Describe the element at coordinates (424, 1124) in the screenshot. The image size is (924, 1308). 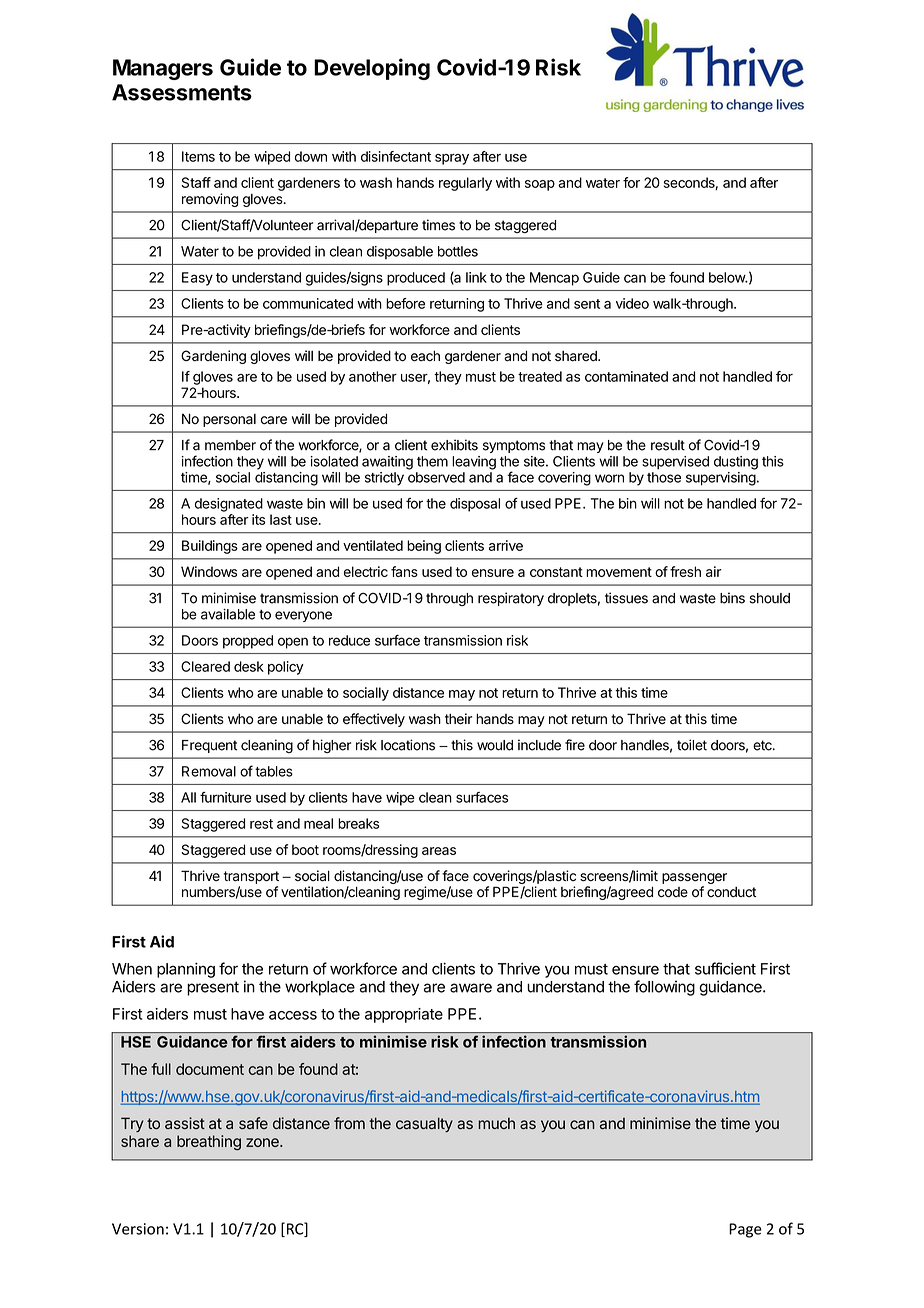
I see `casualty` at that location.
